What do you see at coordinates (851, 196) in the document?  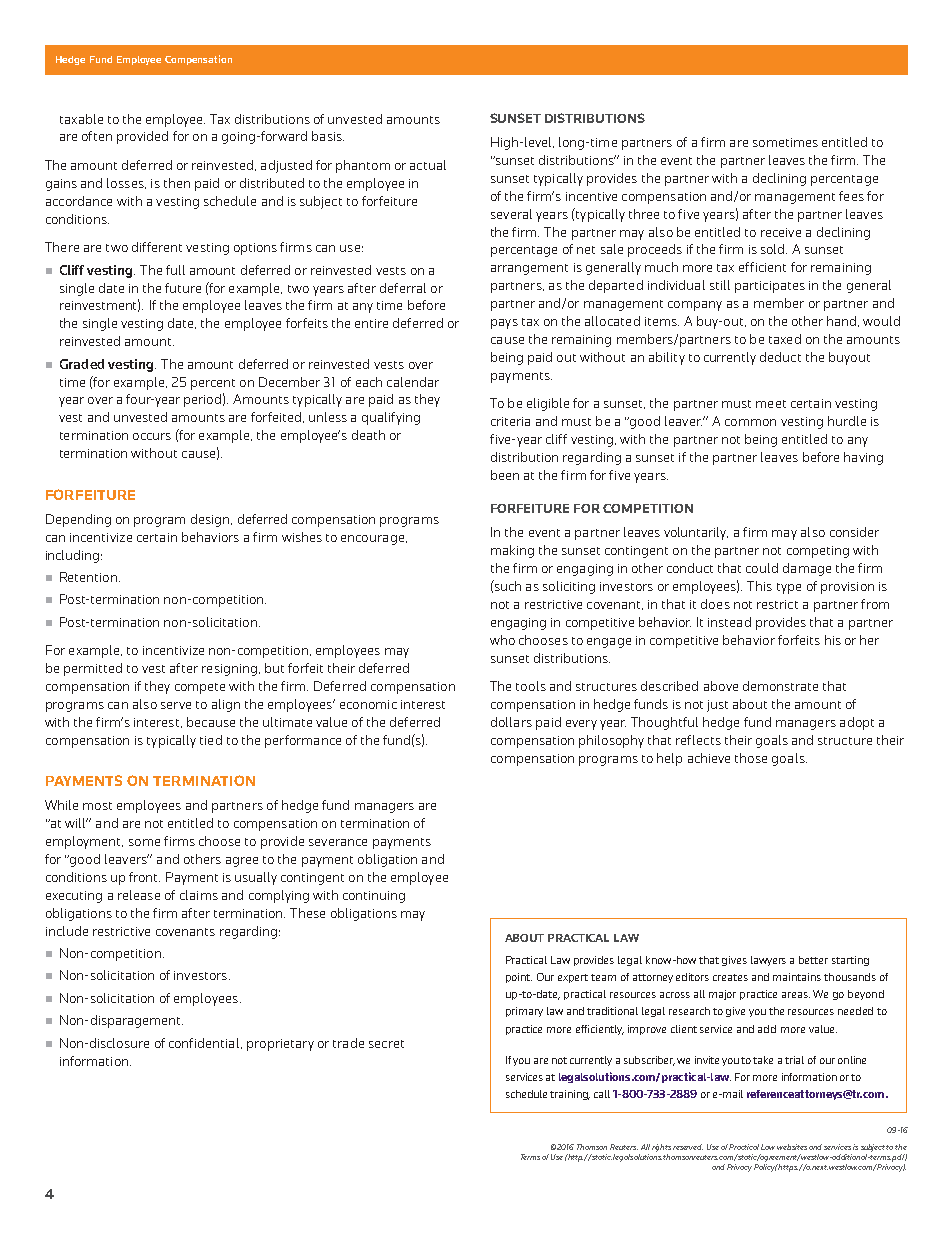 I see `fees` at bounding box center [851, 196].
